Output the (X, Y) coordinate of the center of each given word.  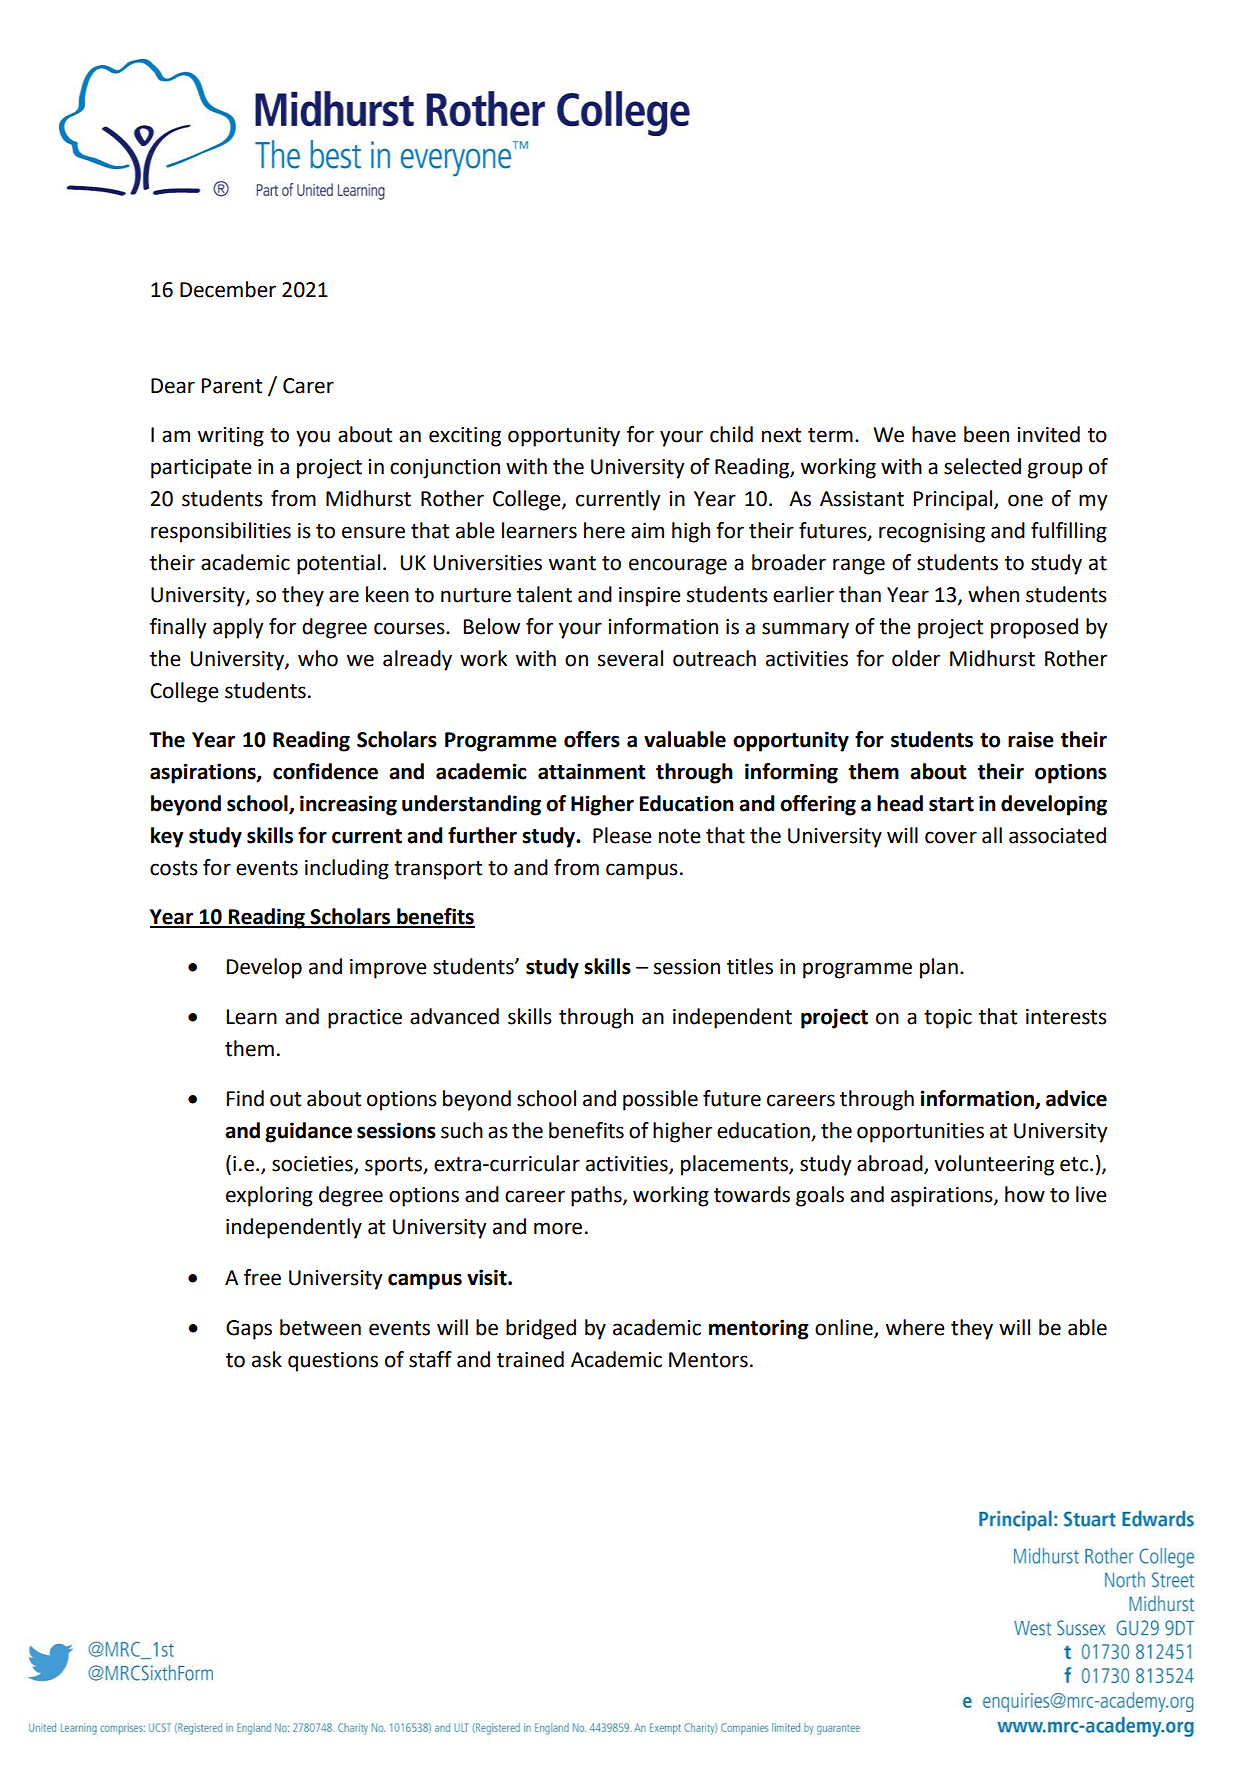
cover (951, 837)
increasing (348, 805)
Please (622, 835)
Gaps (249, 1330)
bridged (541, 1329)
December (228, 289)
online (845, 1328)
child (731, 434)
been (986, 434)
